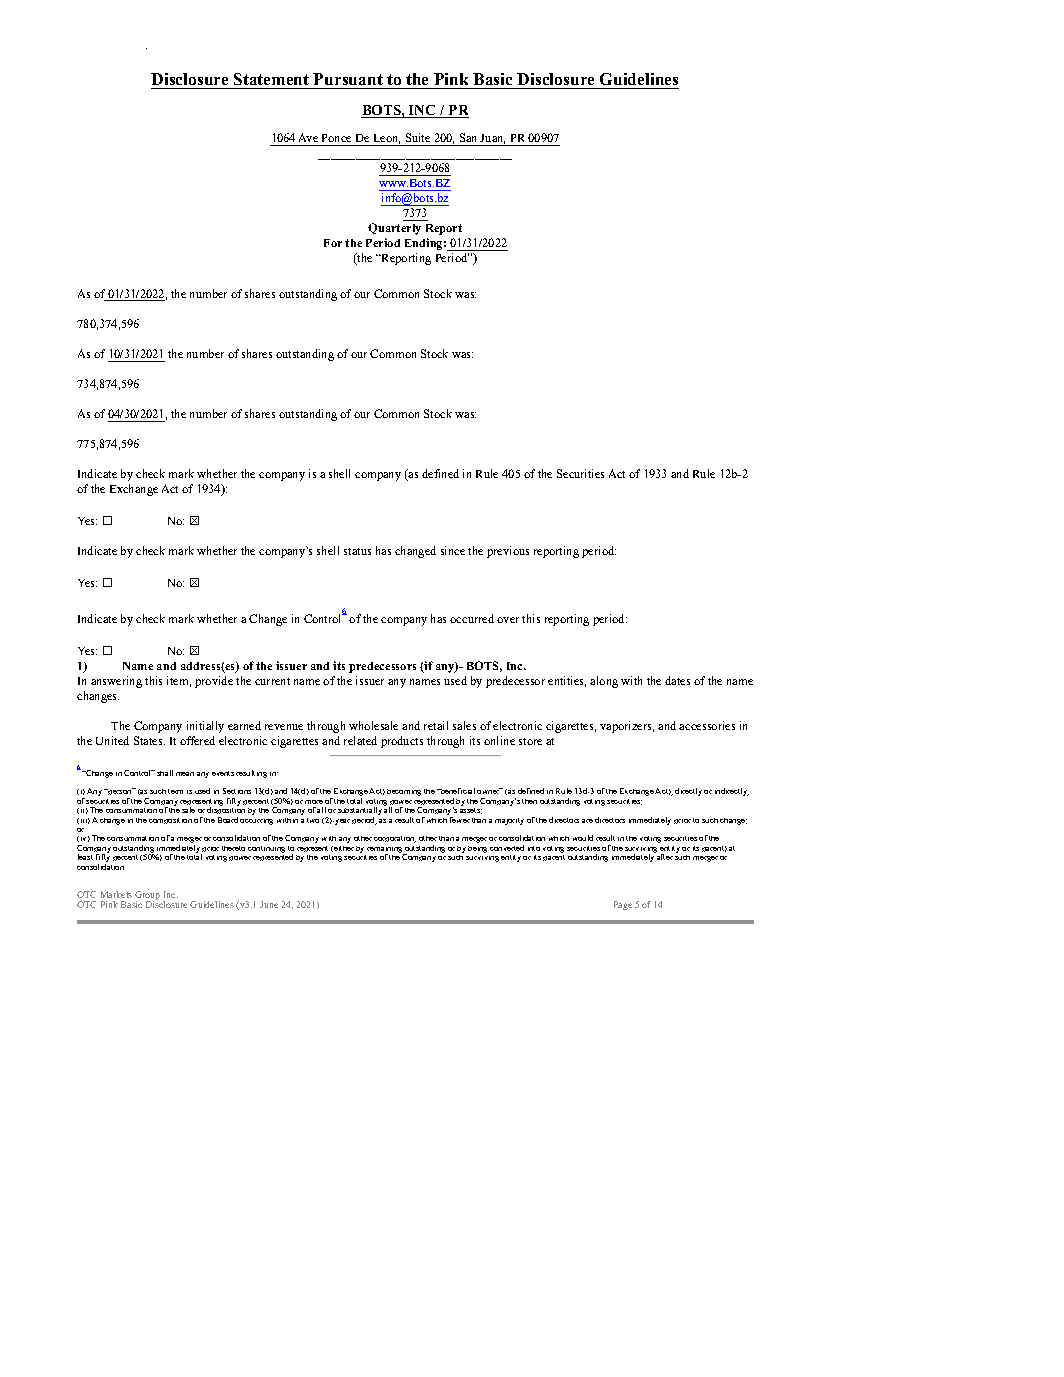  I want to click on since, so click(453, 550).
